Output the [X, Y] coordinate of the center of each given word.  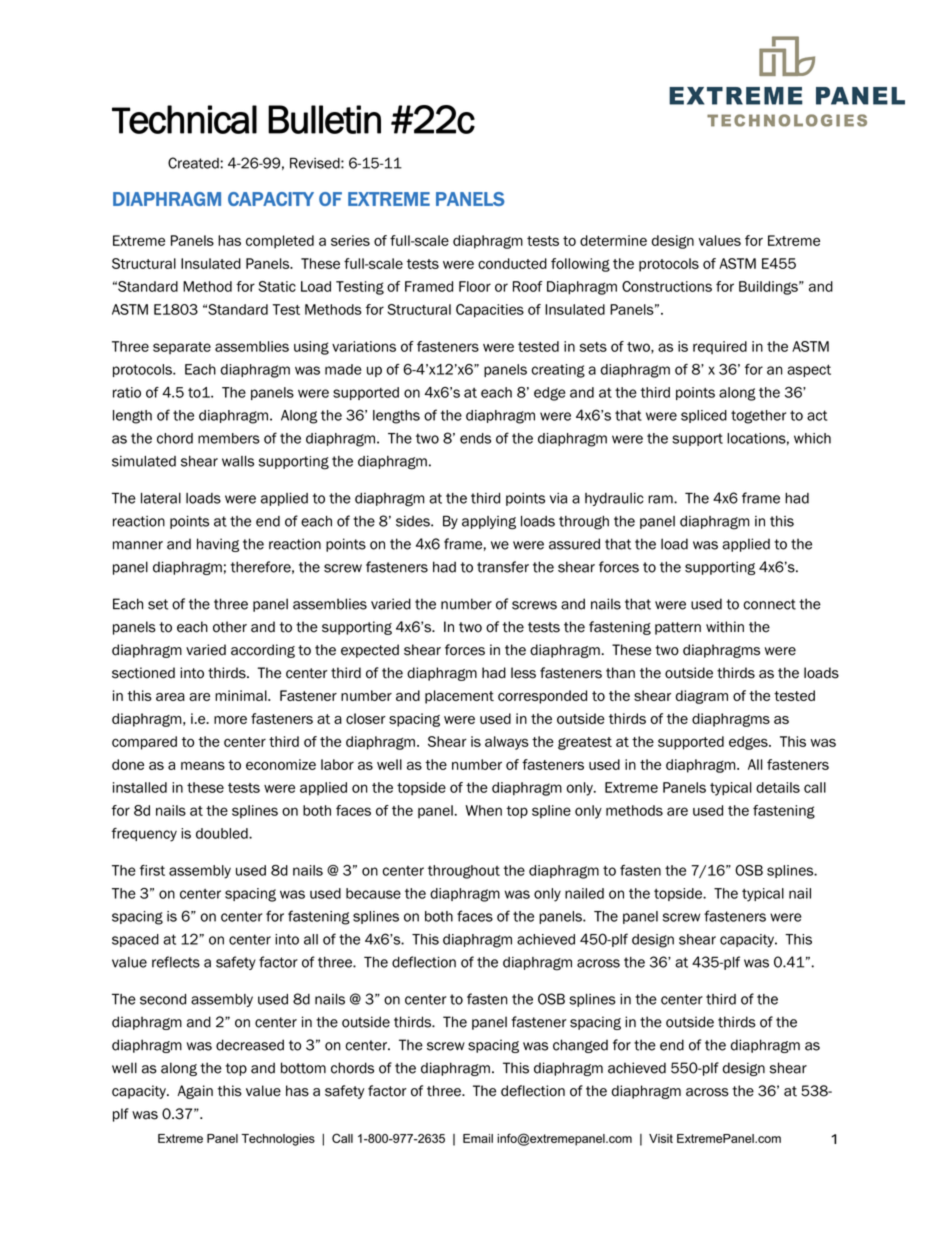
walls [238, 461]
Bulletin [324, 119]
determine [613, 240]
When [483, 810]
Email [478, 1138]
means [203, 765]
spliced [704, 416]
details [778, 787]
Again [195, 1092]
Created [194, 163]
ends [475, 438]
